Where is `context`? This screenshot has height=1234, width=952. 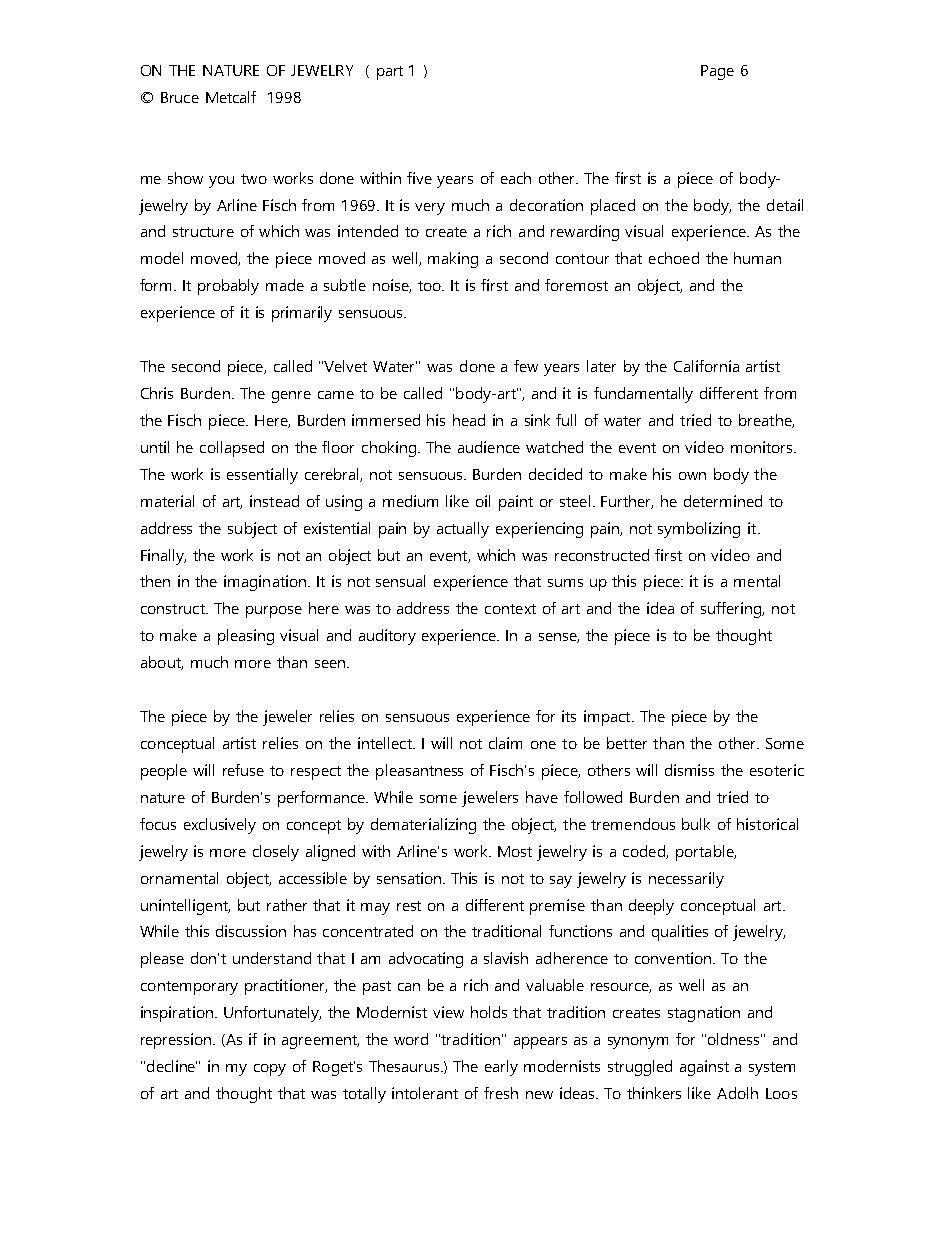 context is located at coordinates (510, 609).
